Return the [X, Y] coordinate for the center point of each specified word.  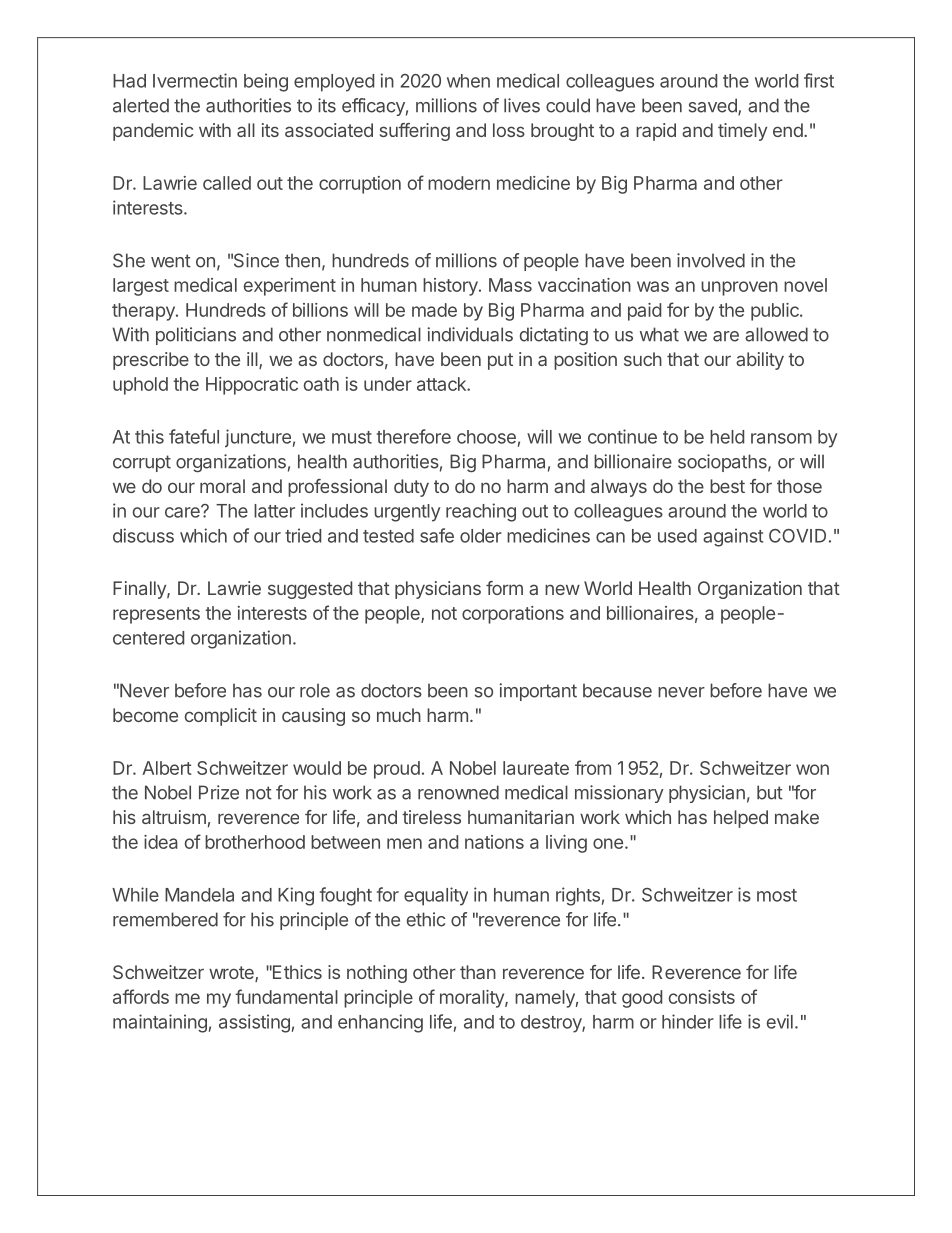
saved [714, 106]
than [478, 972]
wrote [232, 974]
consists [702, 997]
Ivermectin [195, 80]
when [468, 81]
